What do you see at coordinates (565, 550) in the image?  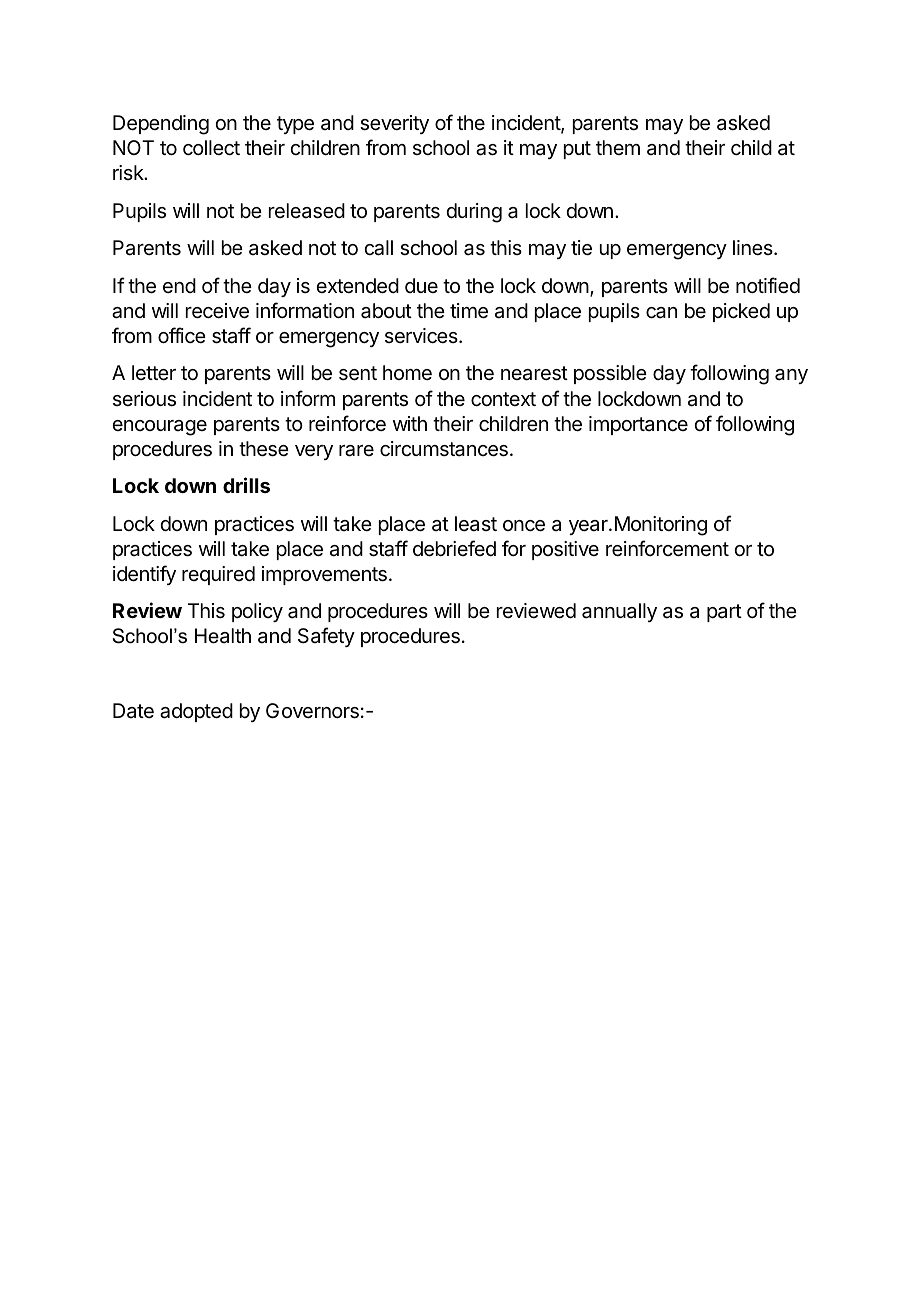 I see `positive` at bounding box center [565, 550].
